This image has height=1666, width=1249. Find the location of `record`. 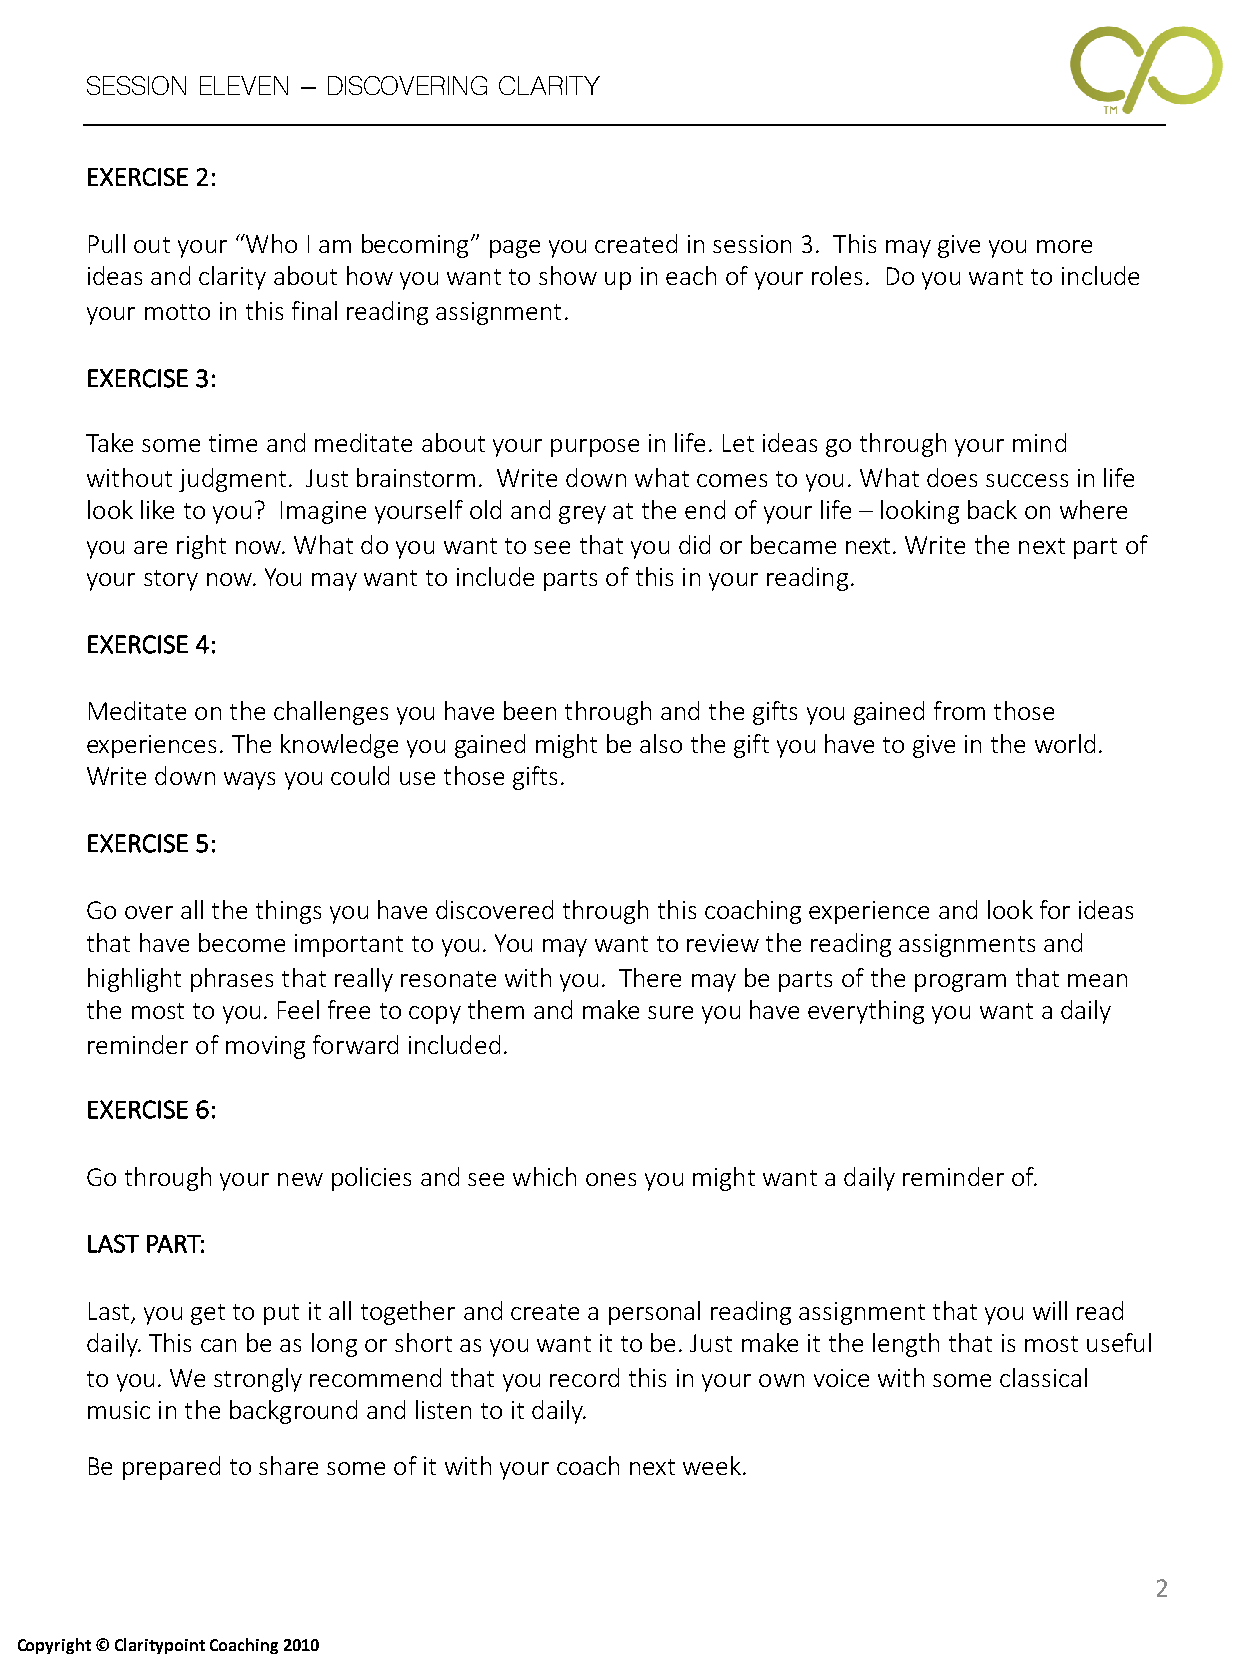

record is located at coordinates (584, 1377).
